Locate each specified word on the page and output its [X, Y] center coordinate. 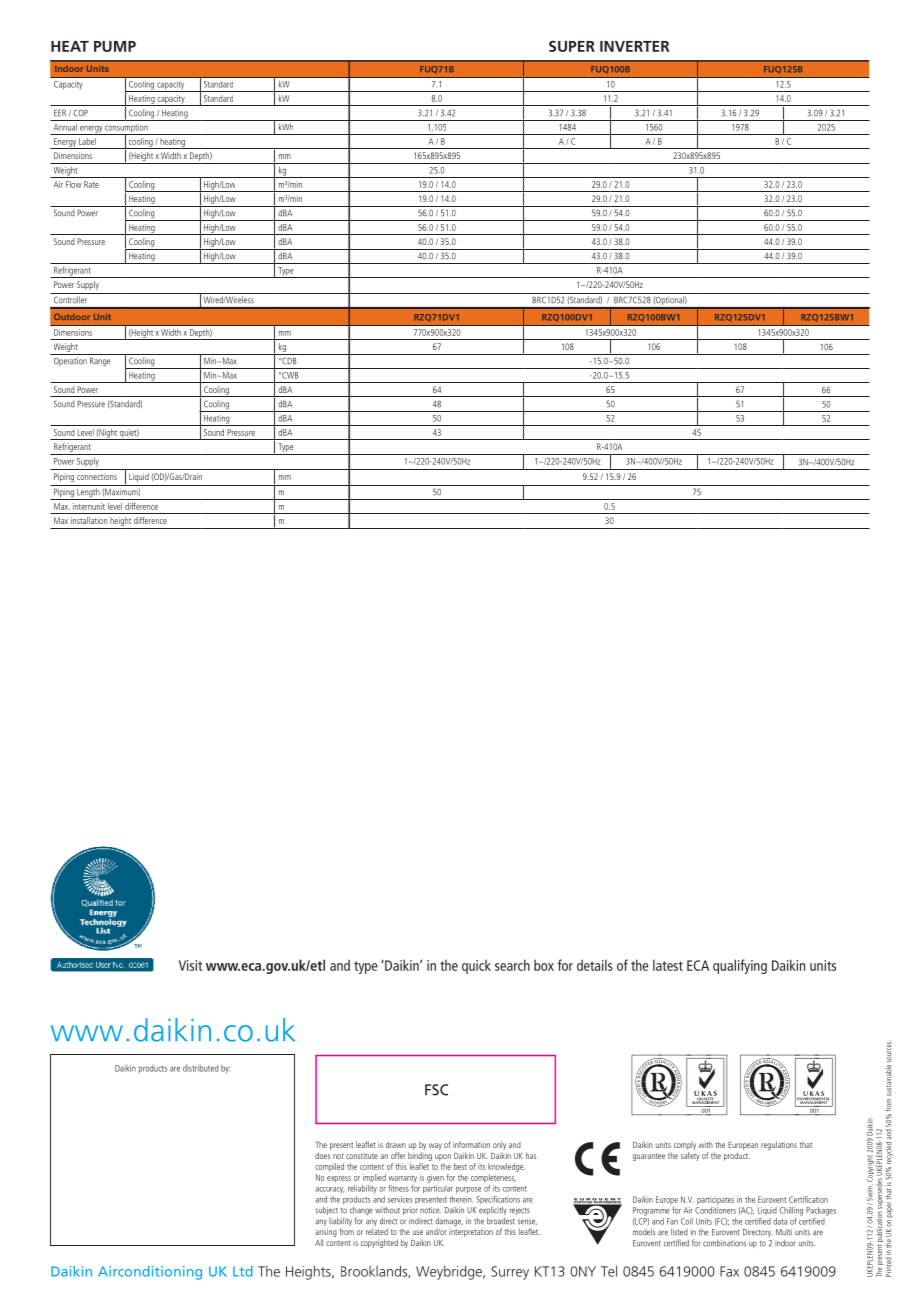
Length [88, 494]
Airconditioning [150, 1273]
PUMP [115, 46]
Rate [91, 184]
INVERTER [634, 46]
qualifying [740, 966]
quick [476, 967]
